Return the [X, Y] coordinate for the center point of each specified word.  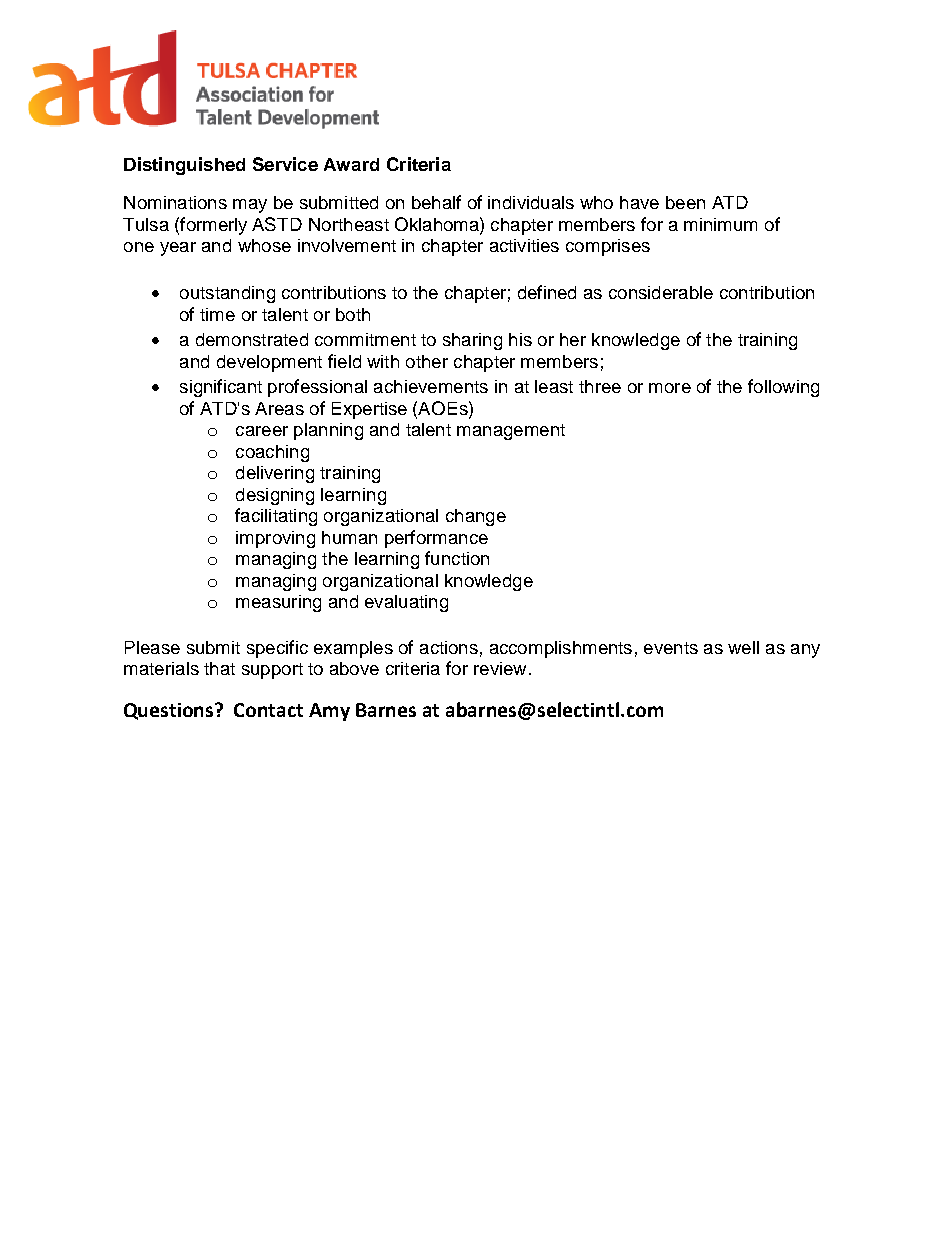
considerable [661, 292]
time [217, 314]
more [670, 388]
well [743, 647]
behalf [436, 202]
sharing [472, 341]
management [511, 432]
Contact [268, 710]
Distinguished [184, 166]
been [685, 202]
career [262, 431]
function [457, 558]
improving [275, 539]
